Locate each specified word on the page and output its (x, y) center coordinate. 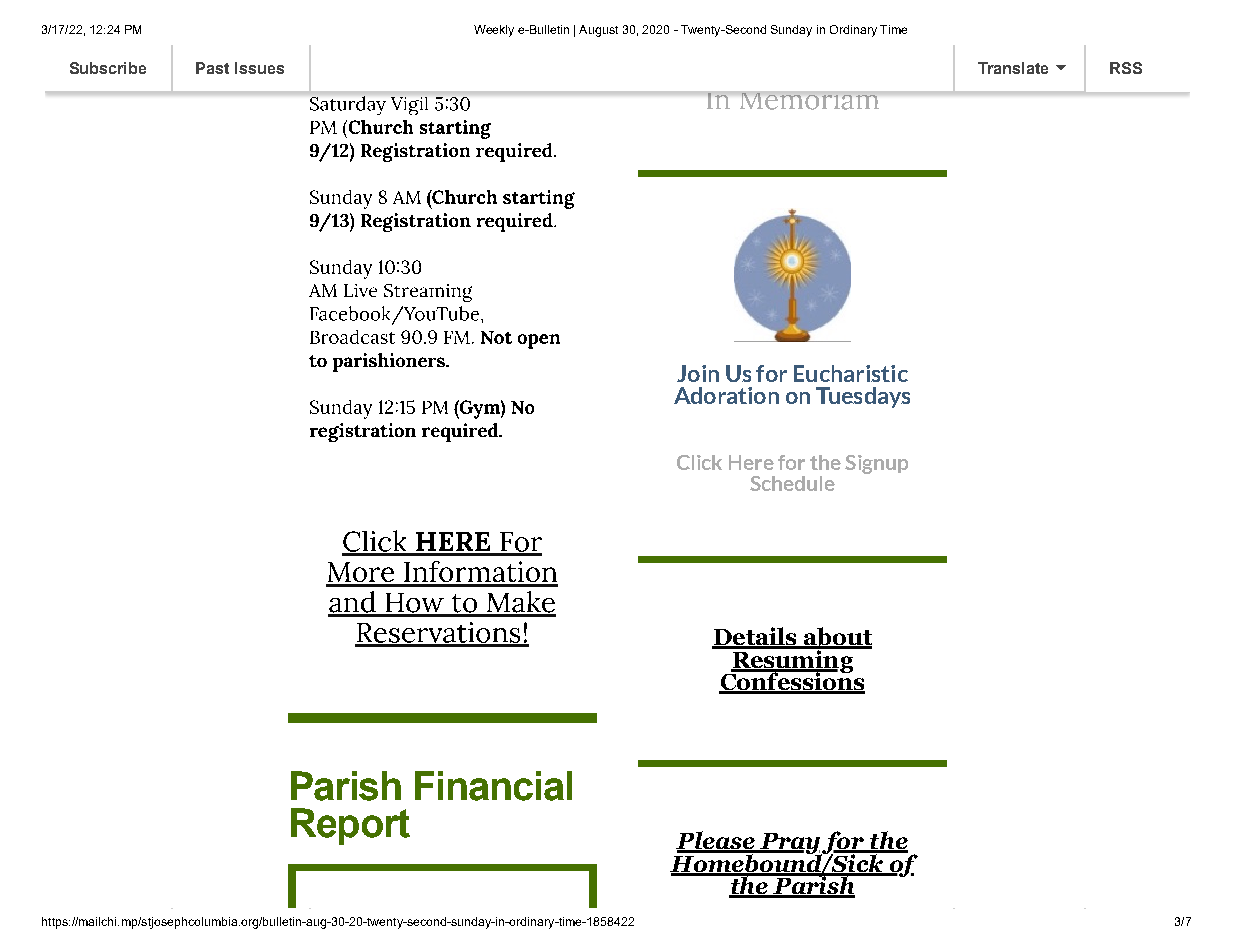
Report (350, 826)
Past (212, 68)
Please (716, 841)
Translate (1013, 68)
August (598, 31)
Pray (790, 844)
